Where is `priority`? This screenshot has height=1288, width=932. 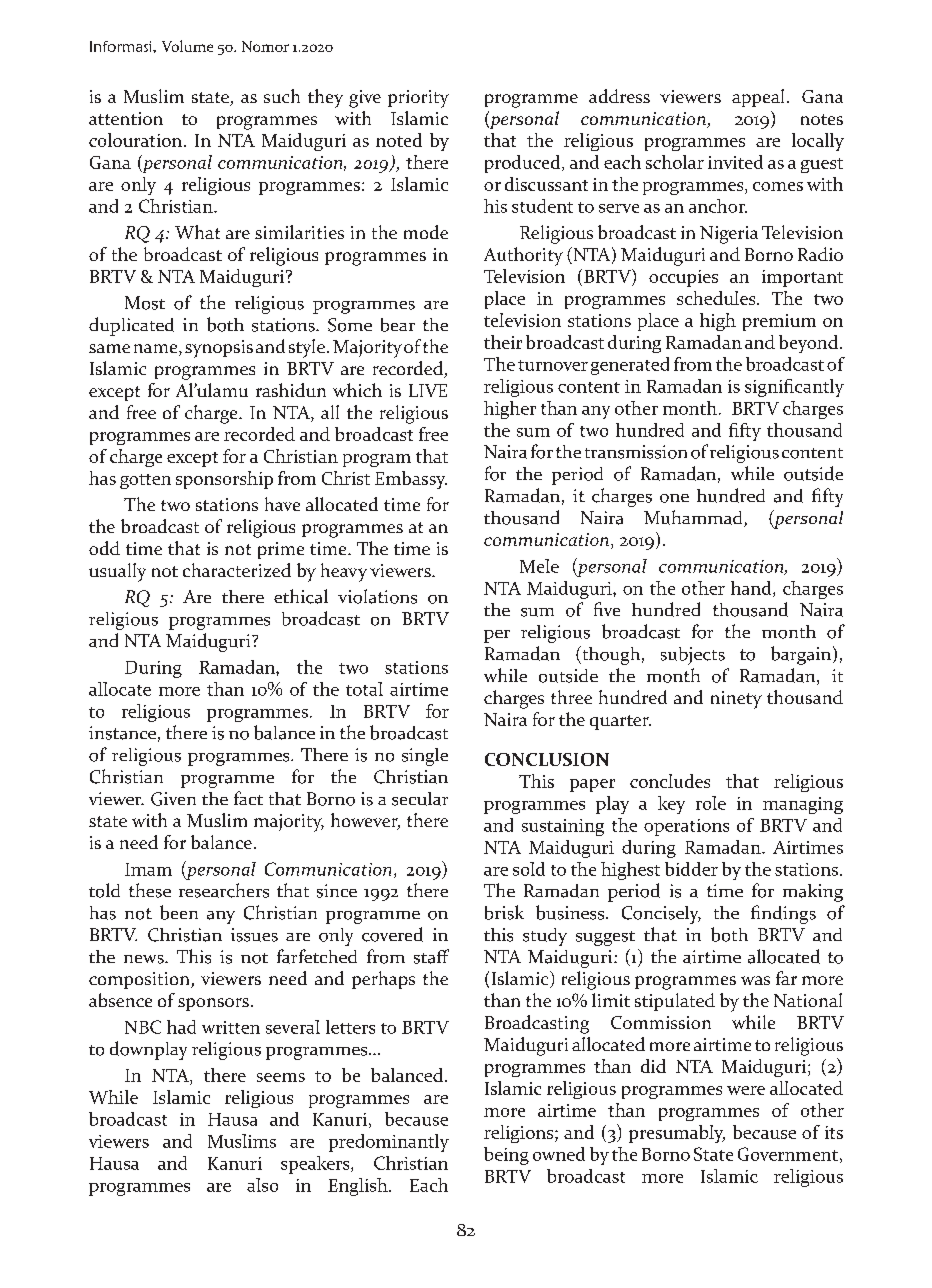
priority is located at coordinates (418, 99).
